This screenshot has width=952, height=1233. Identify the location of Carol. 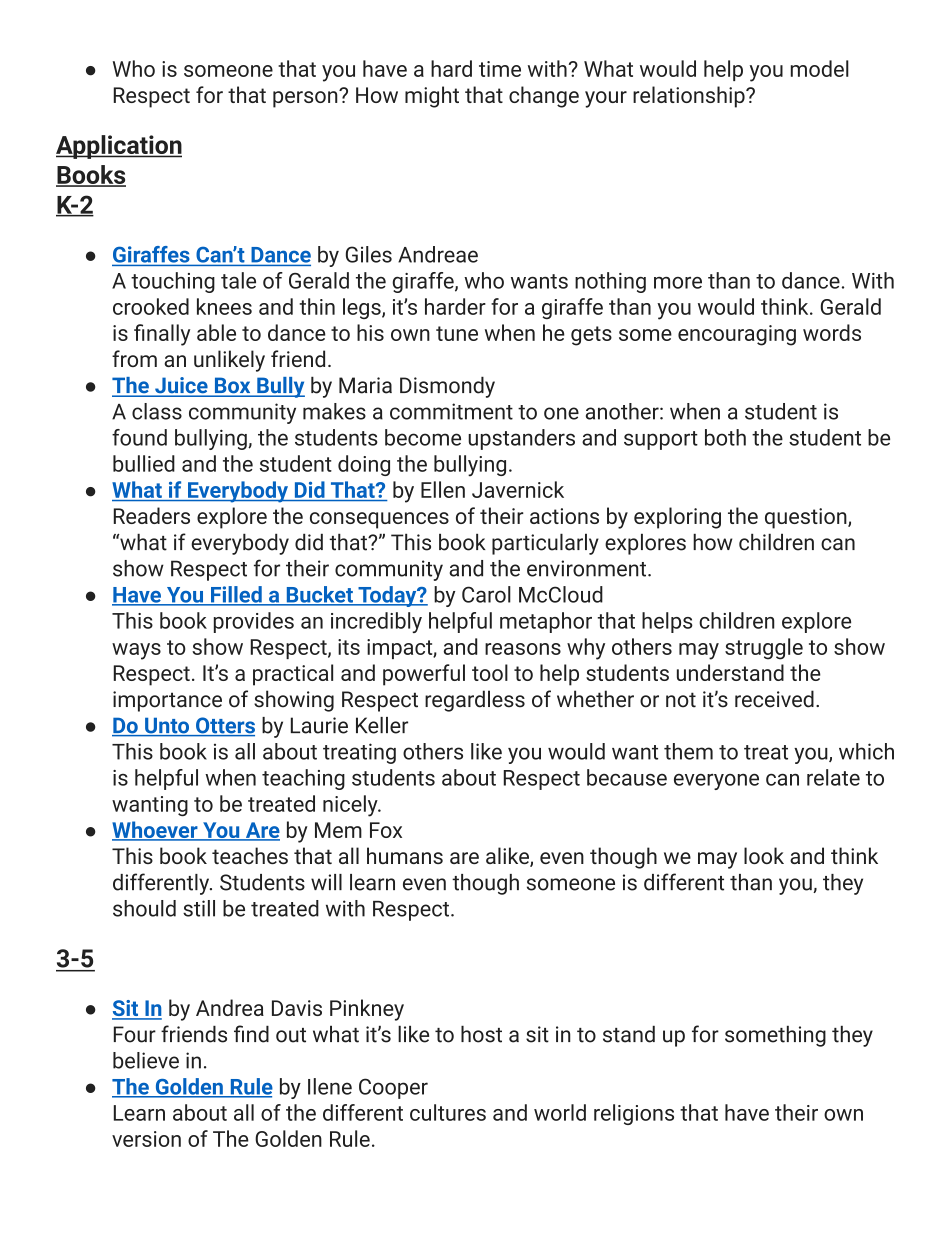
(486, 594).
